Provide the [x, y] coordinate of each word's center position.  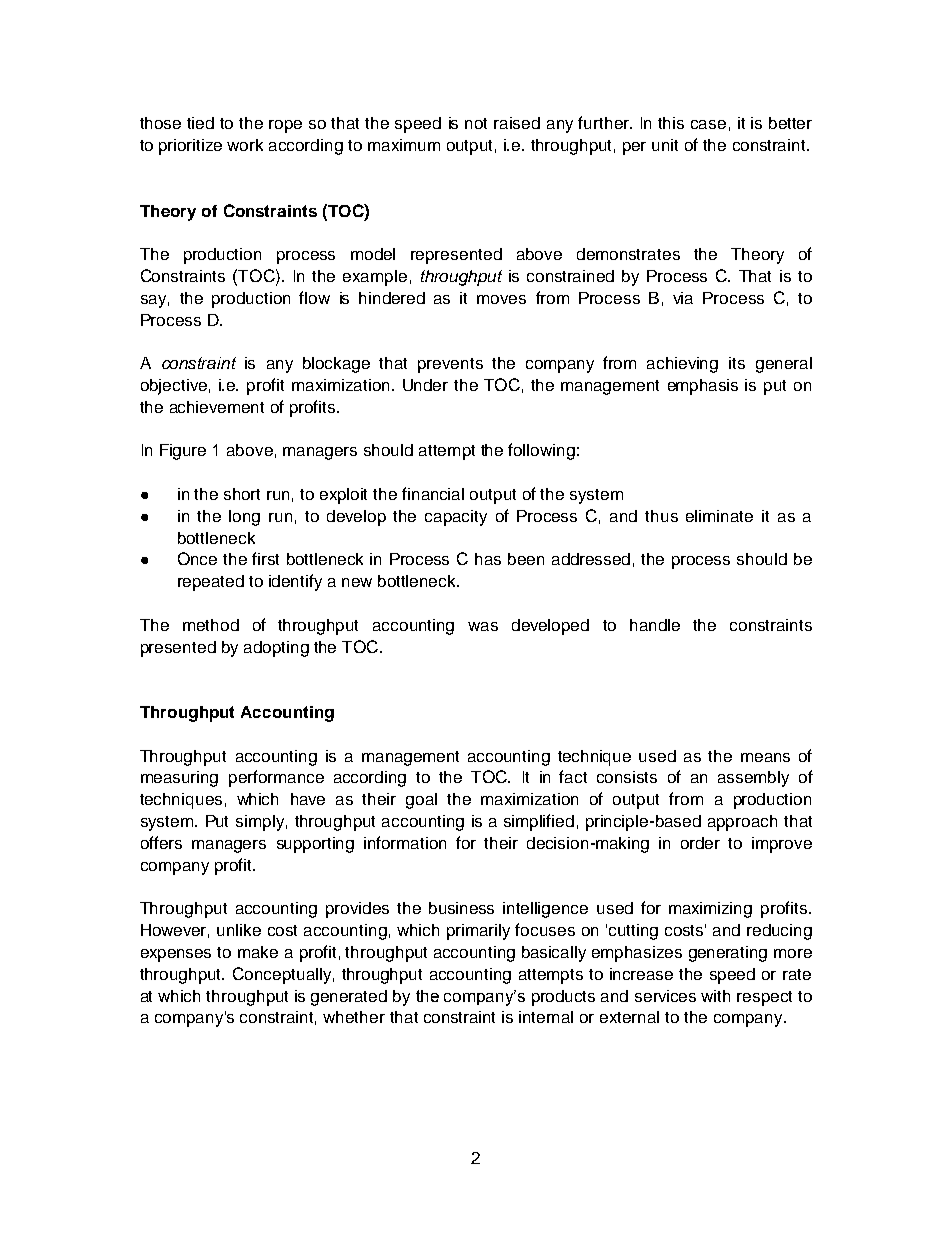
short [242, 494]
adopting [276, 649]
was [483, 626]
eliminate [719, 516]
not [476, 123]
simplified [539, 822]
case [708, 124]
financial [433, 493]
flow [314, 297]
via [683, 298]
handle [655, 625]
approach [742, 823]
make [258, 952]
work [245, 145]
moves [501, 299]
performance [276, 778]
